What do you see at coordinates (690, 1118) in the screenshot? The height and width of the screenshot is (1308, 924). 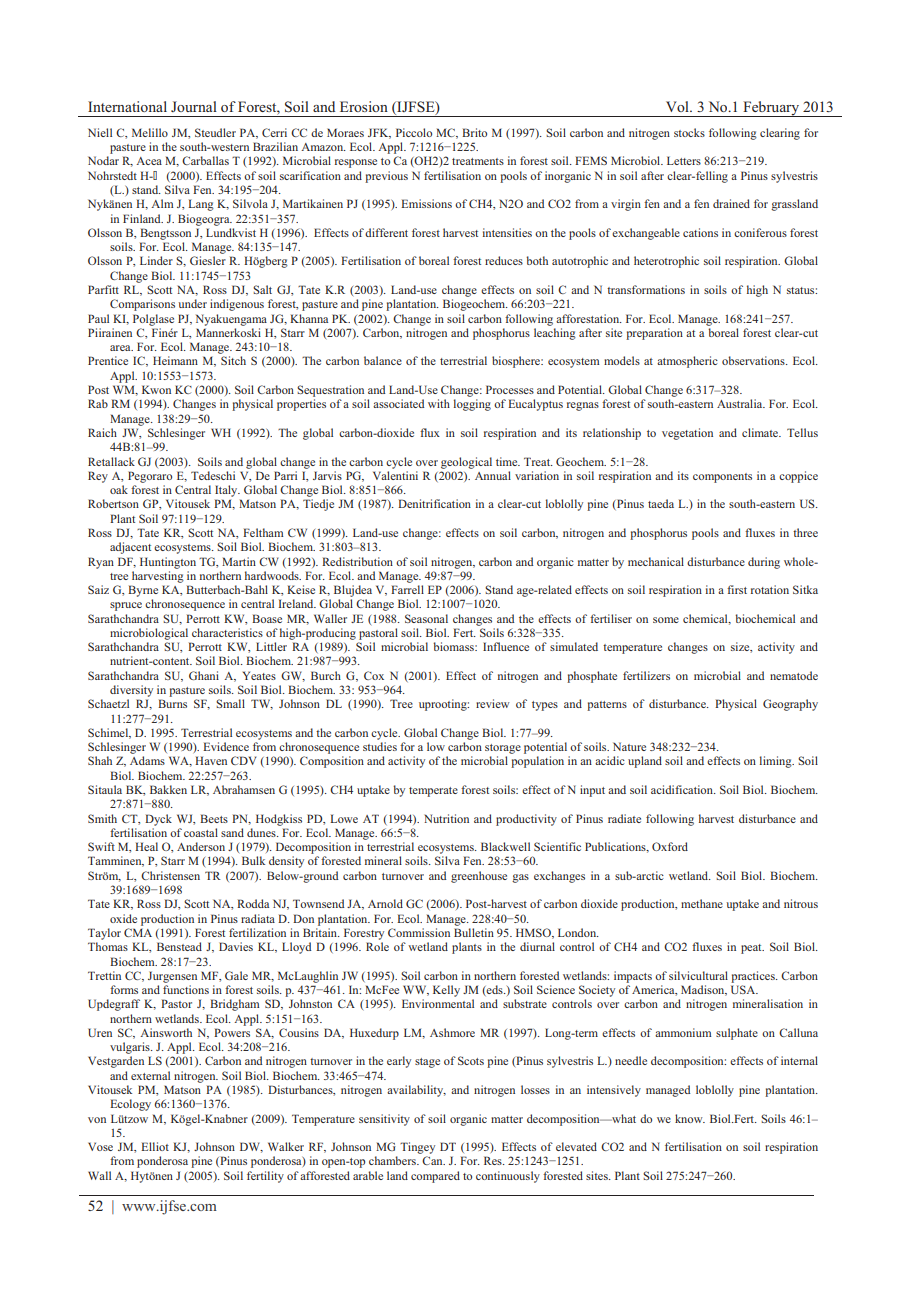 I see `know` at bounding box center [690, 1118].
